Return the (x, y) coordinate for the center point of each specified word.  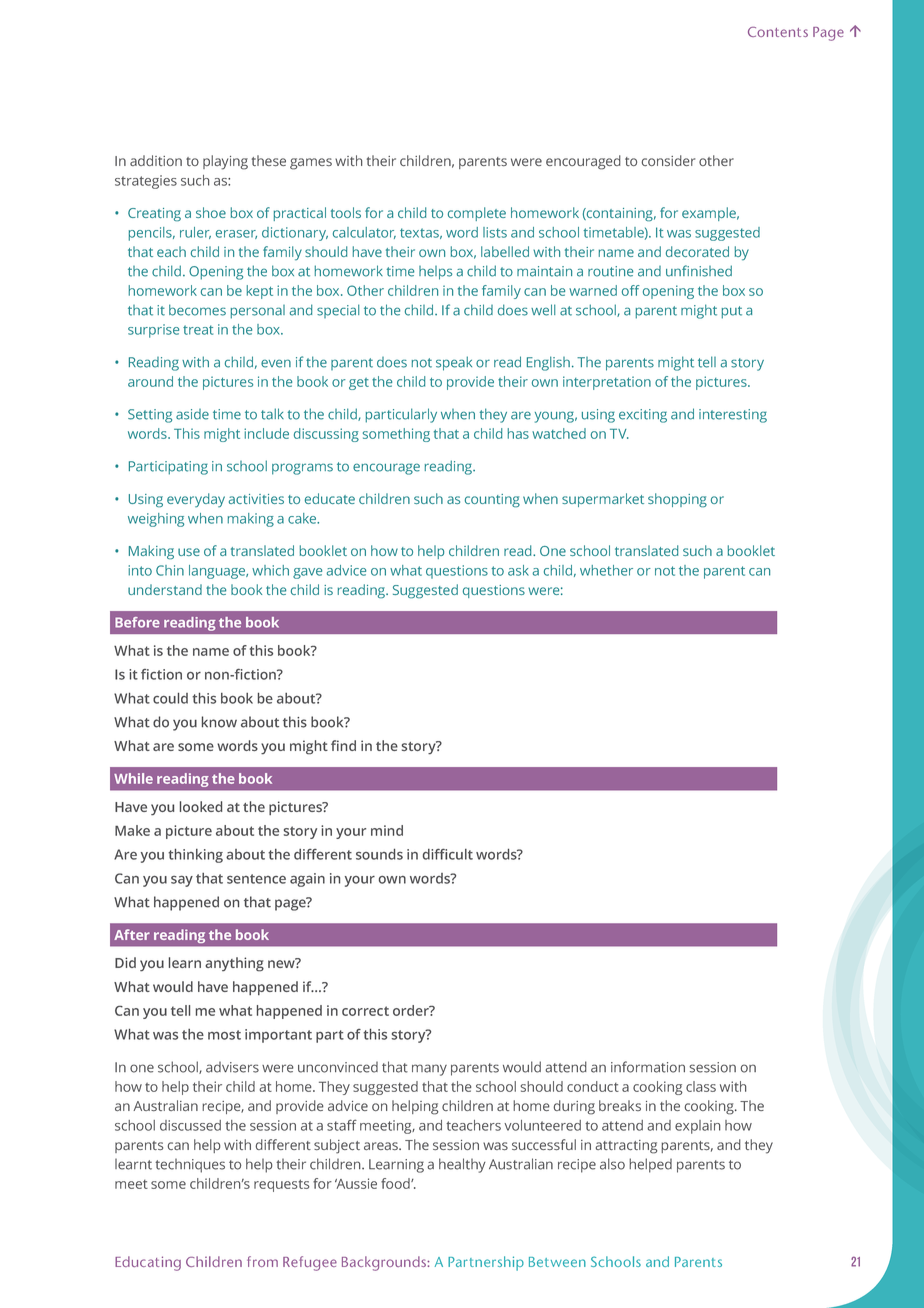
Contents (778, 32)
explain (698, 1127)
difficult (448, 854)
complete (477, 214)
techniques (190, 1166)
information (648, 1067)
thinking (195, 856)
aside (192, 414)
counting (492, 501)
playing (225, 162)
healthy (462, 1165)
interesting (733, 416)
